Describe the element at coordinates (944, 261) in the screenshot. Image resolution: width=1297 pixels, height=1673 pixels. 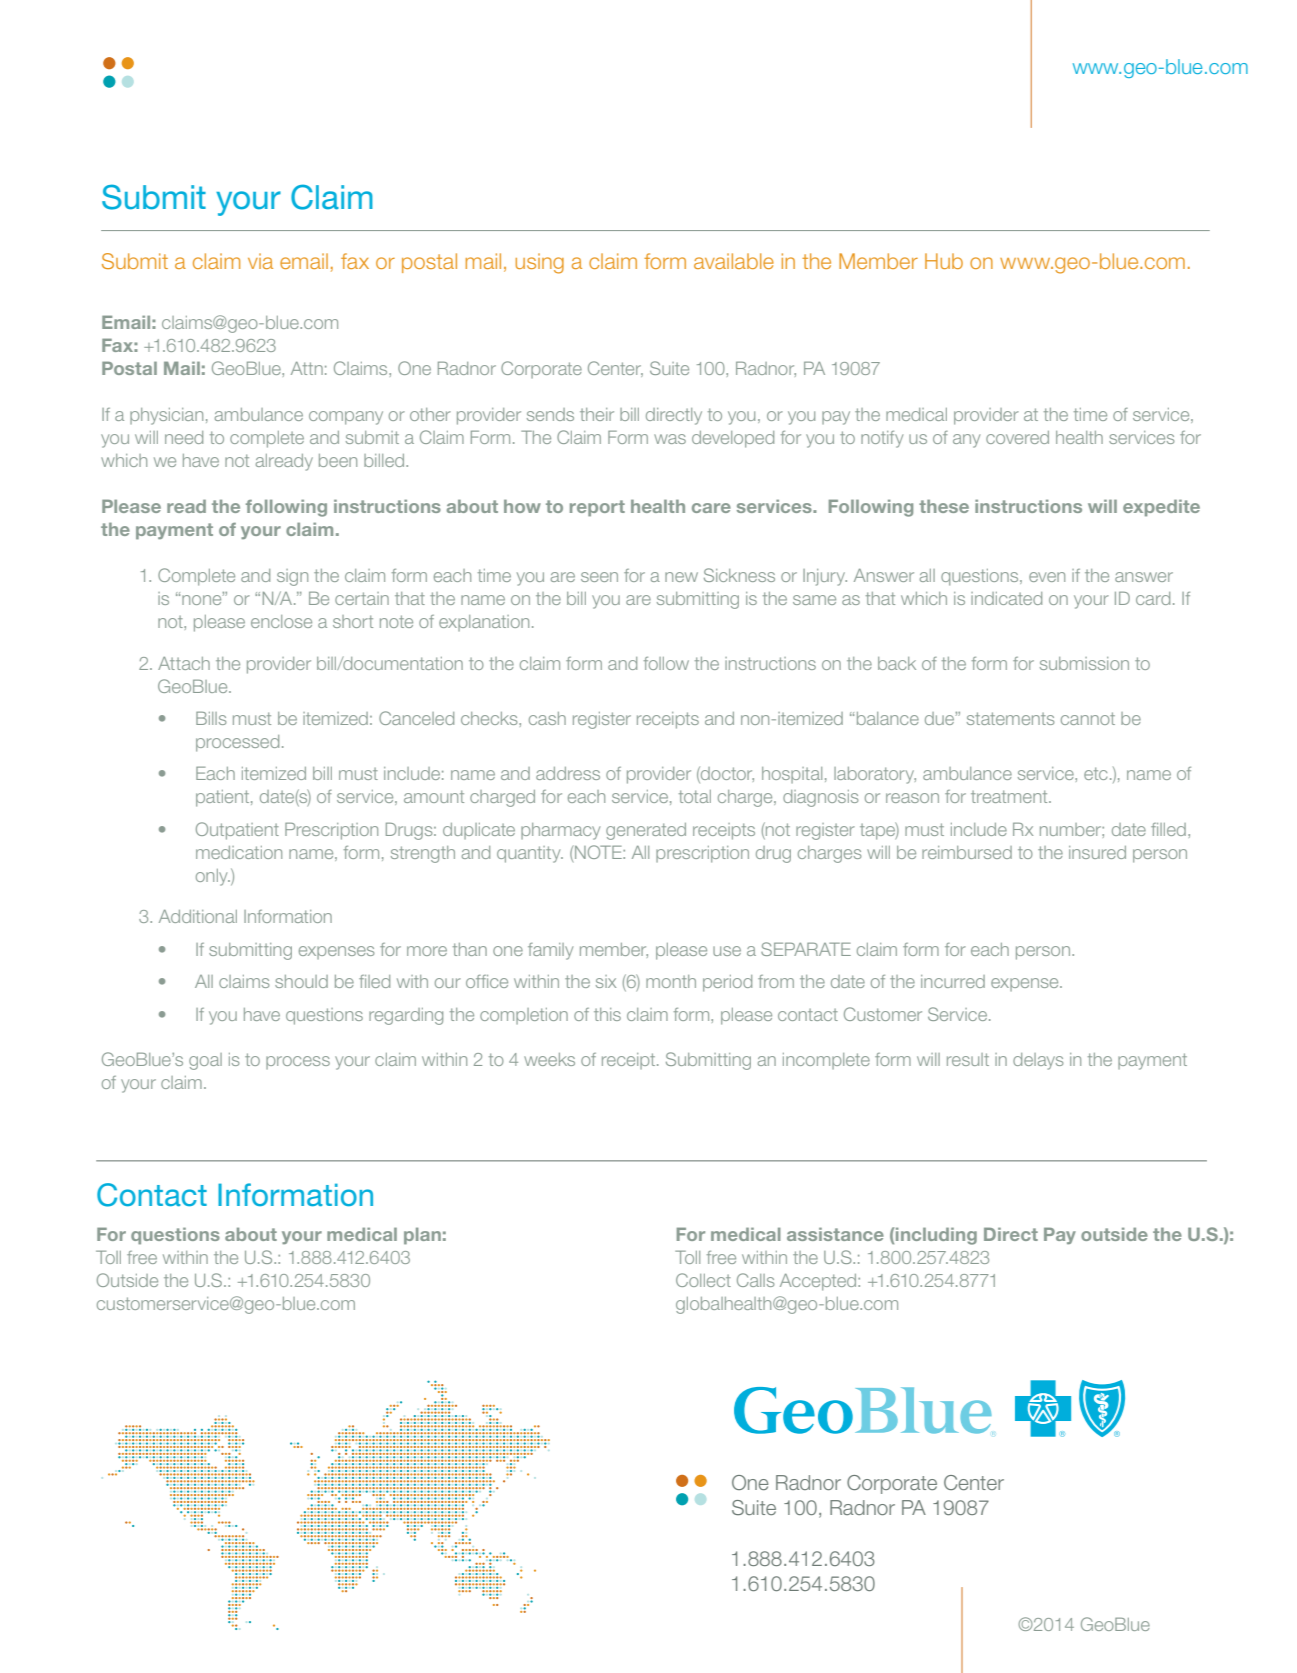
I see `Hub` at that location.
